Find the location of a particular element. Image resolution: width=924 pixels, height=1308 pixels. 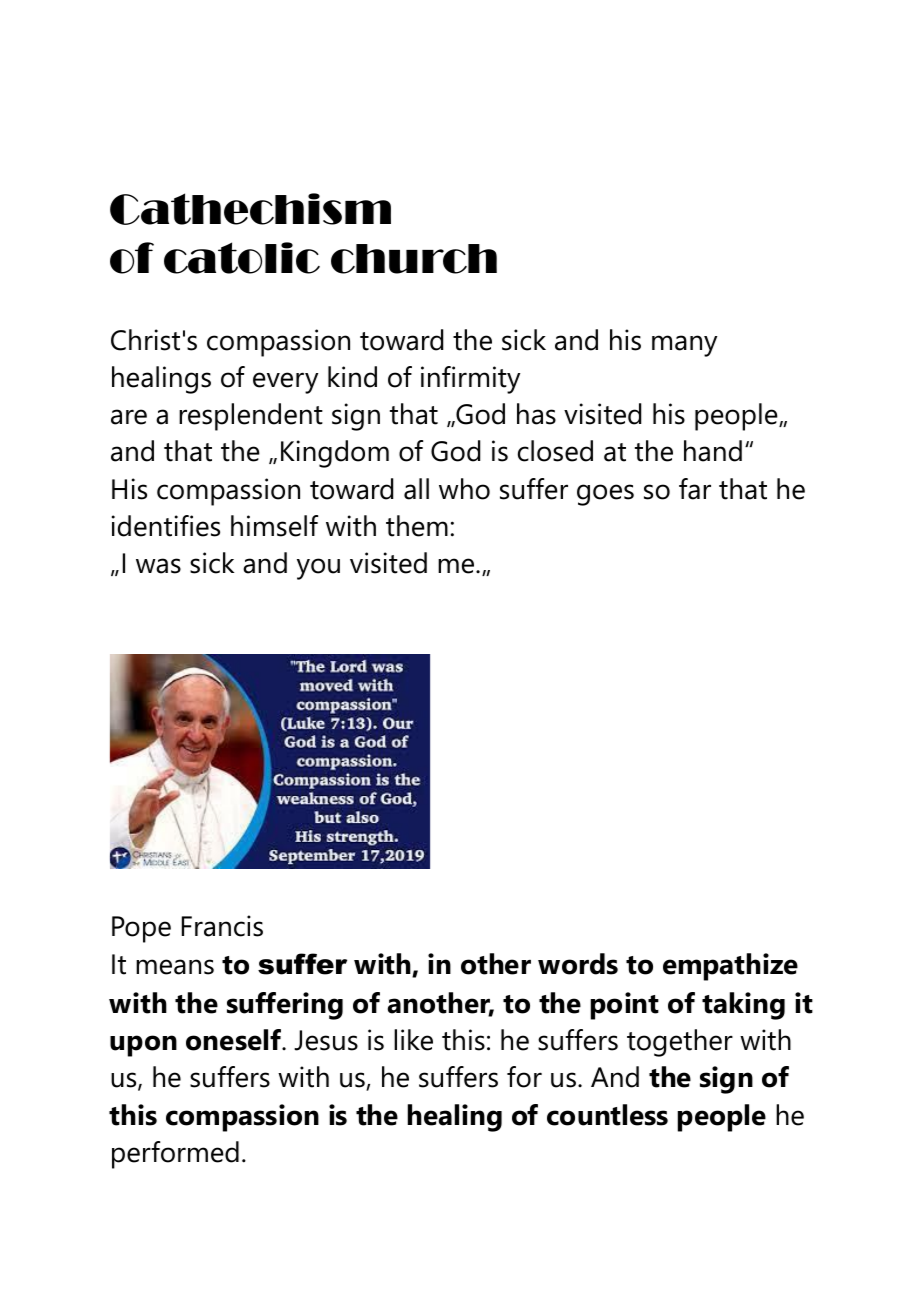

church is located at coordinates (414, 259).
